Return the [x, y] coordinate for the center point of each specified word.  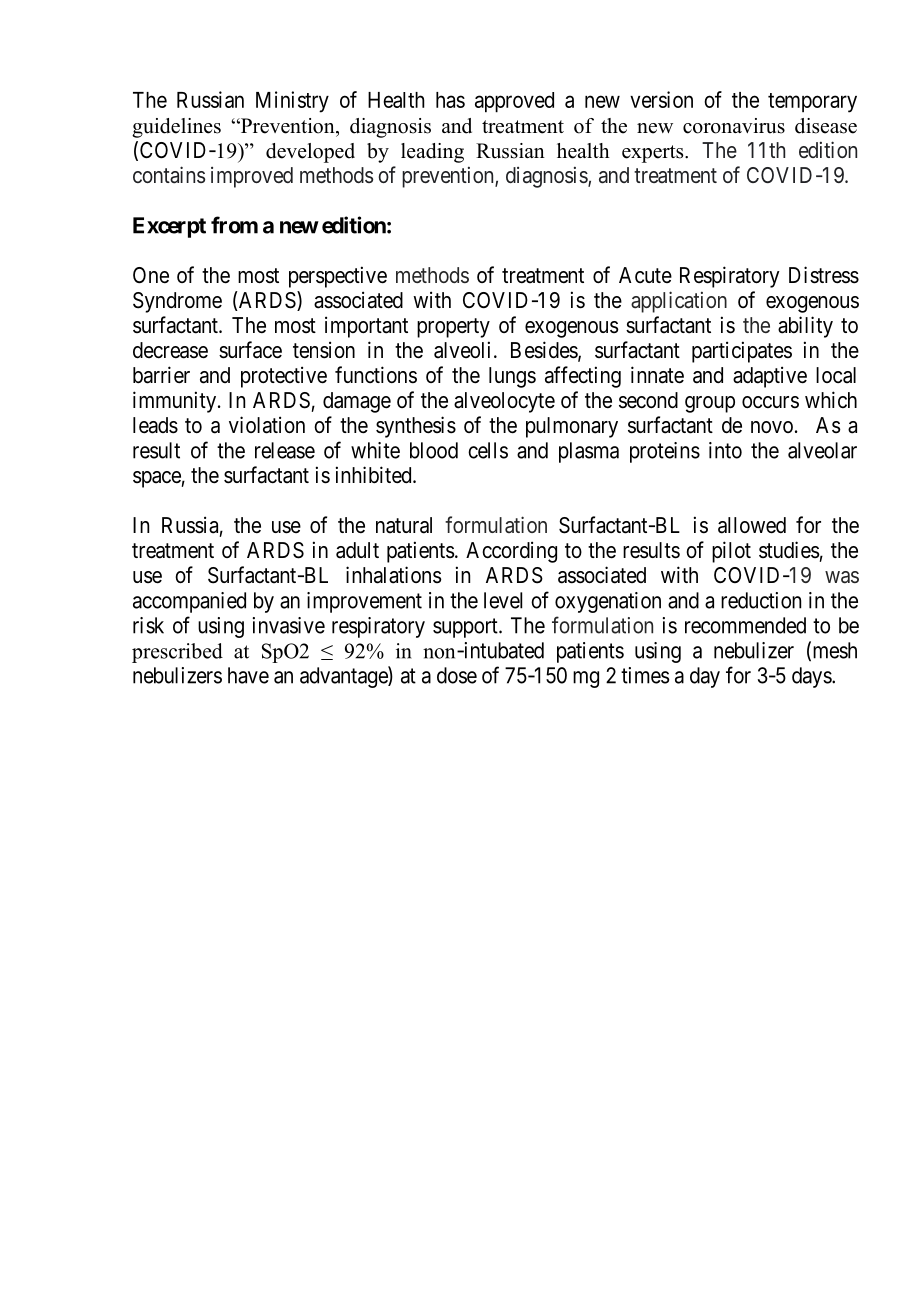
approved [514, 102]
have [248, 675]
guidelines [176, 128]
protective [284, 377]
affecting [583, 377]
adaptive [770, 377]
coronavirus [734, 126]
